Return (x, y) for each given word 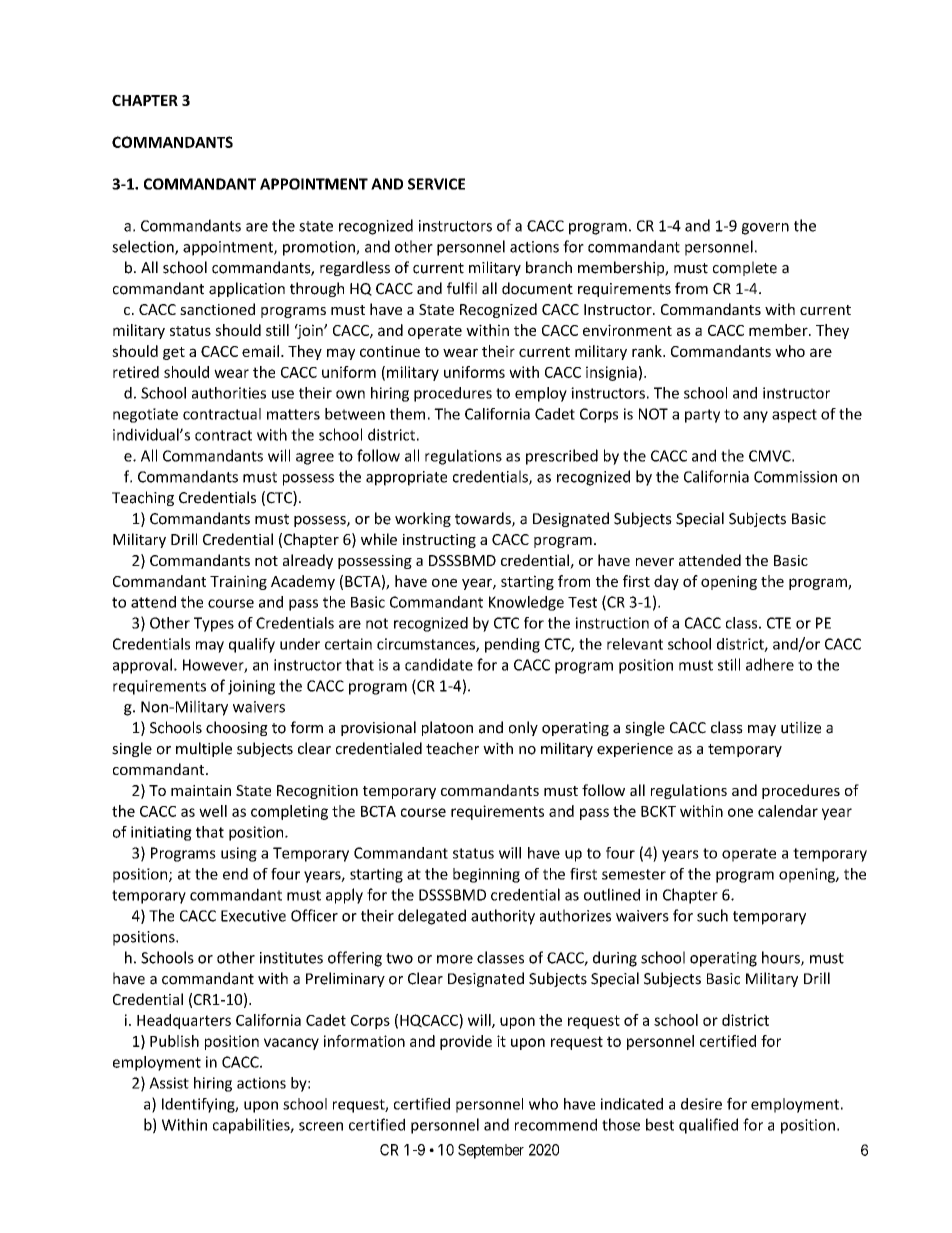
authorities (229, 393)
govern (765, 229)
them (407, 414)
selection (144, 247)
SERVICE (436, 184)
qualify (252, 645)
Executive (253, 916)
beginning (486, 875)
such (712, 915)
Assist (169, 1083)
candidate (439, 664)
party (702, 416)
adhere (770, 664)
